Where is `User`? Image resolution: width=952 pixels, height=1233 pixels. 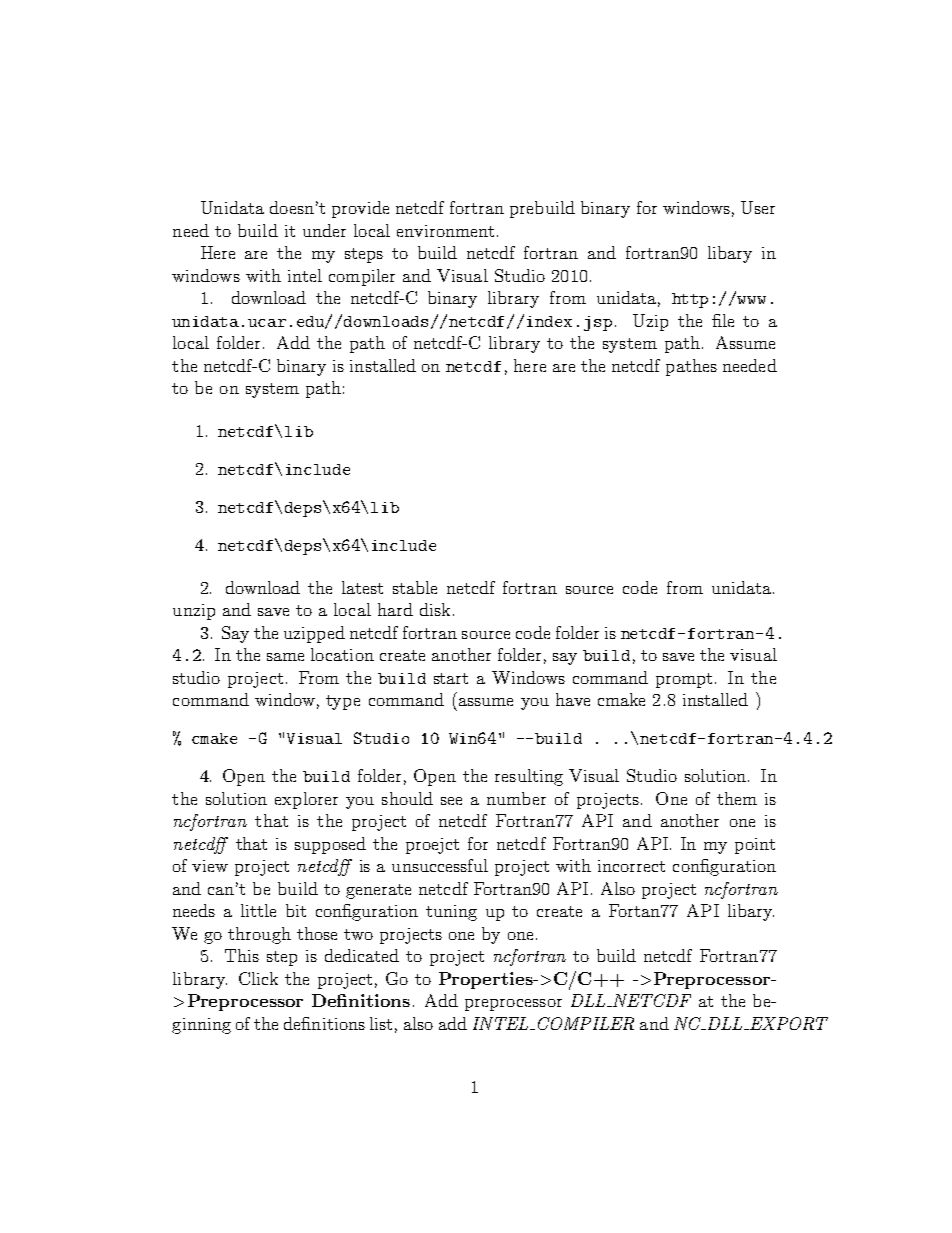 User is located at coordinates (758, 207).
